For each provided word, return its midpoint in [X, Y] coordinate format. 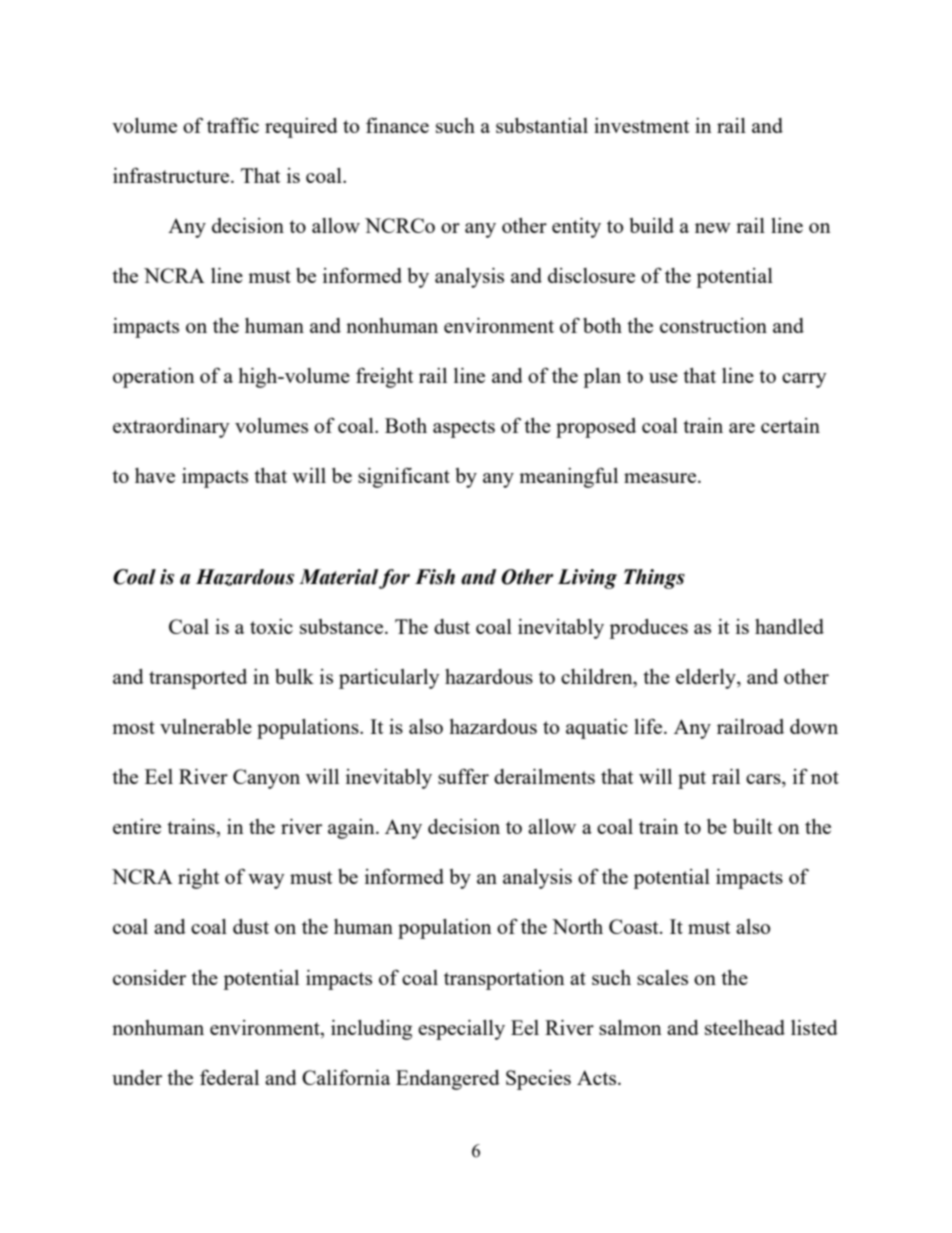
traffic [233, 125]
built [752, 826]
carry [804, 380]
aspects [464, 429]
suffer [463, 776]
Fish [435, 577]
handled [789, 626]
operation [154, 378]
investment [641, 125]
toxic [271, 626]
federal [229, 1077]
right [198, 879]
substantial [542, 125]
